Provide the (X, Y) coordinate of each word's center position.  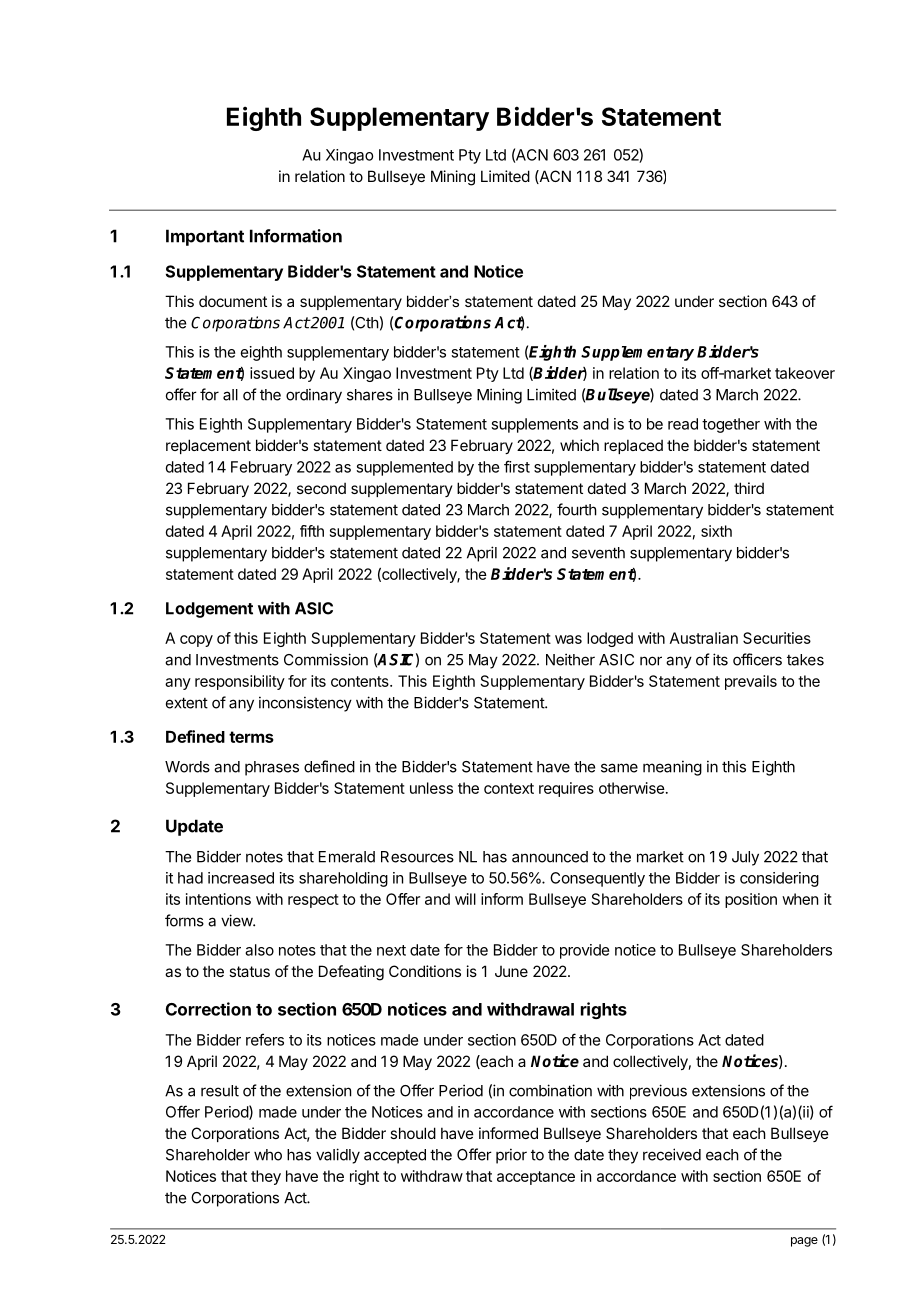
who (268, 1155)
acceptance (536, 1178)
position (751, 900)
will (465, 899)
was (568, 639)
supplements (534, 425)
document (233, 301)
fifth (312, 531)
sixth (716, 531)
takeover (805, 373)
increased (241, 878)
